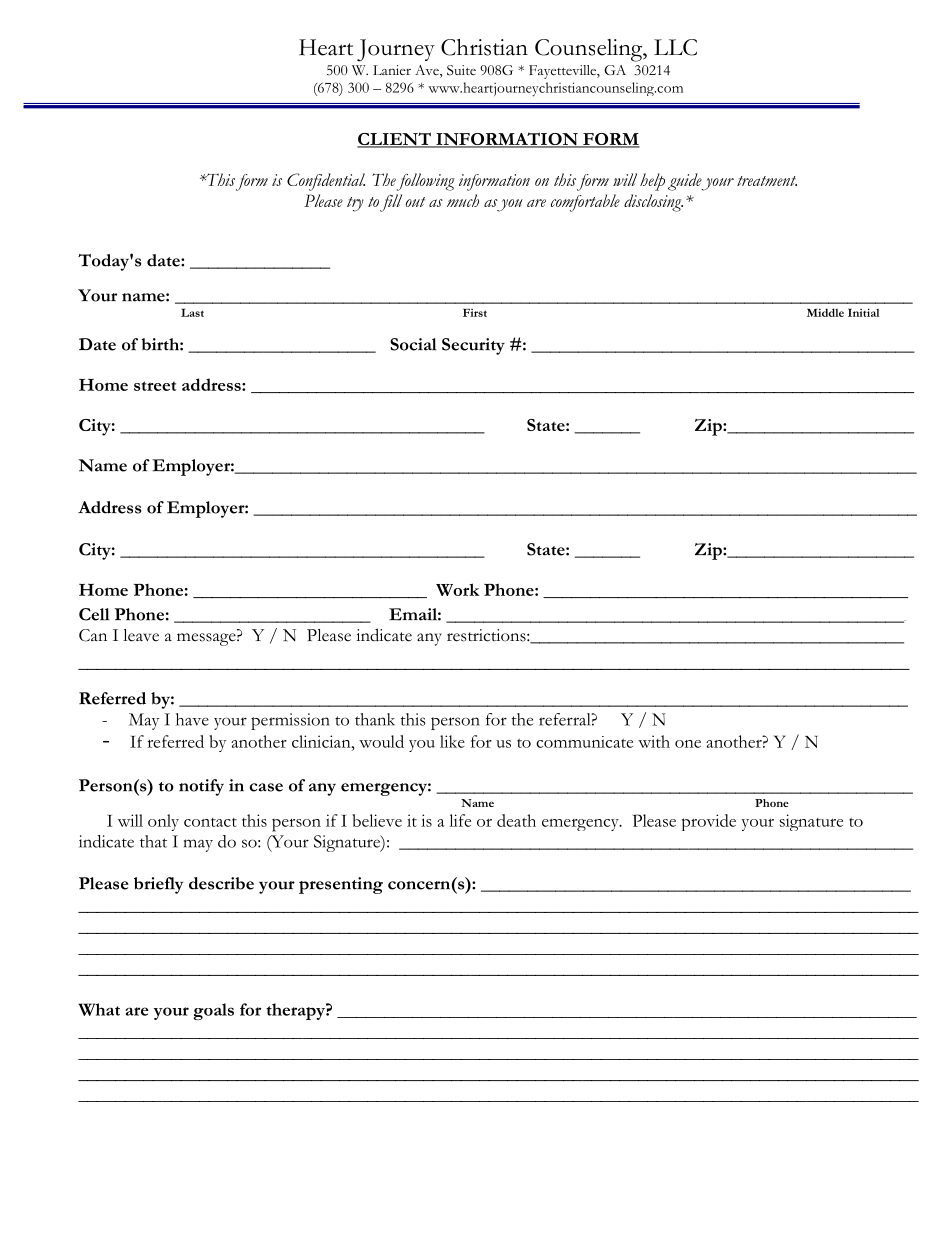 Image resolution: width=952 pixels, height=1233 pixels. Describe the element at coordinates (709, 822) in the document. I see `provide` at that location.
